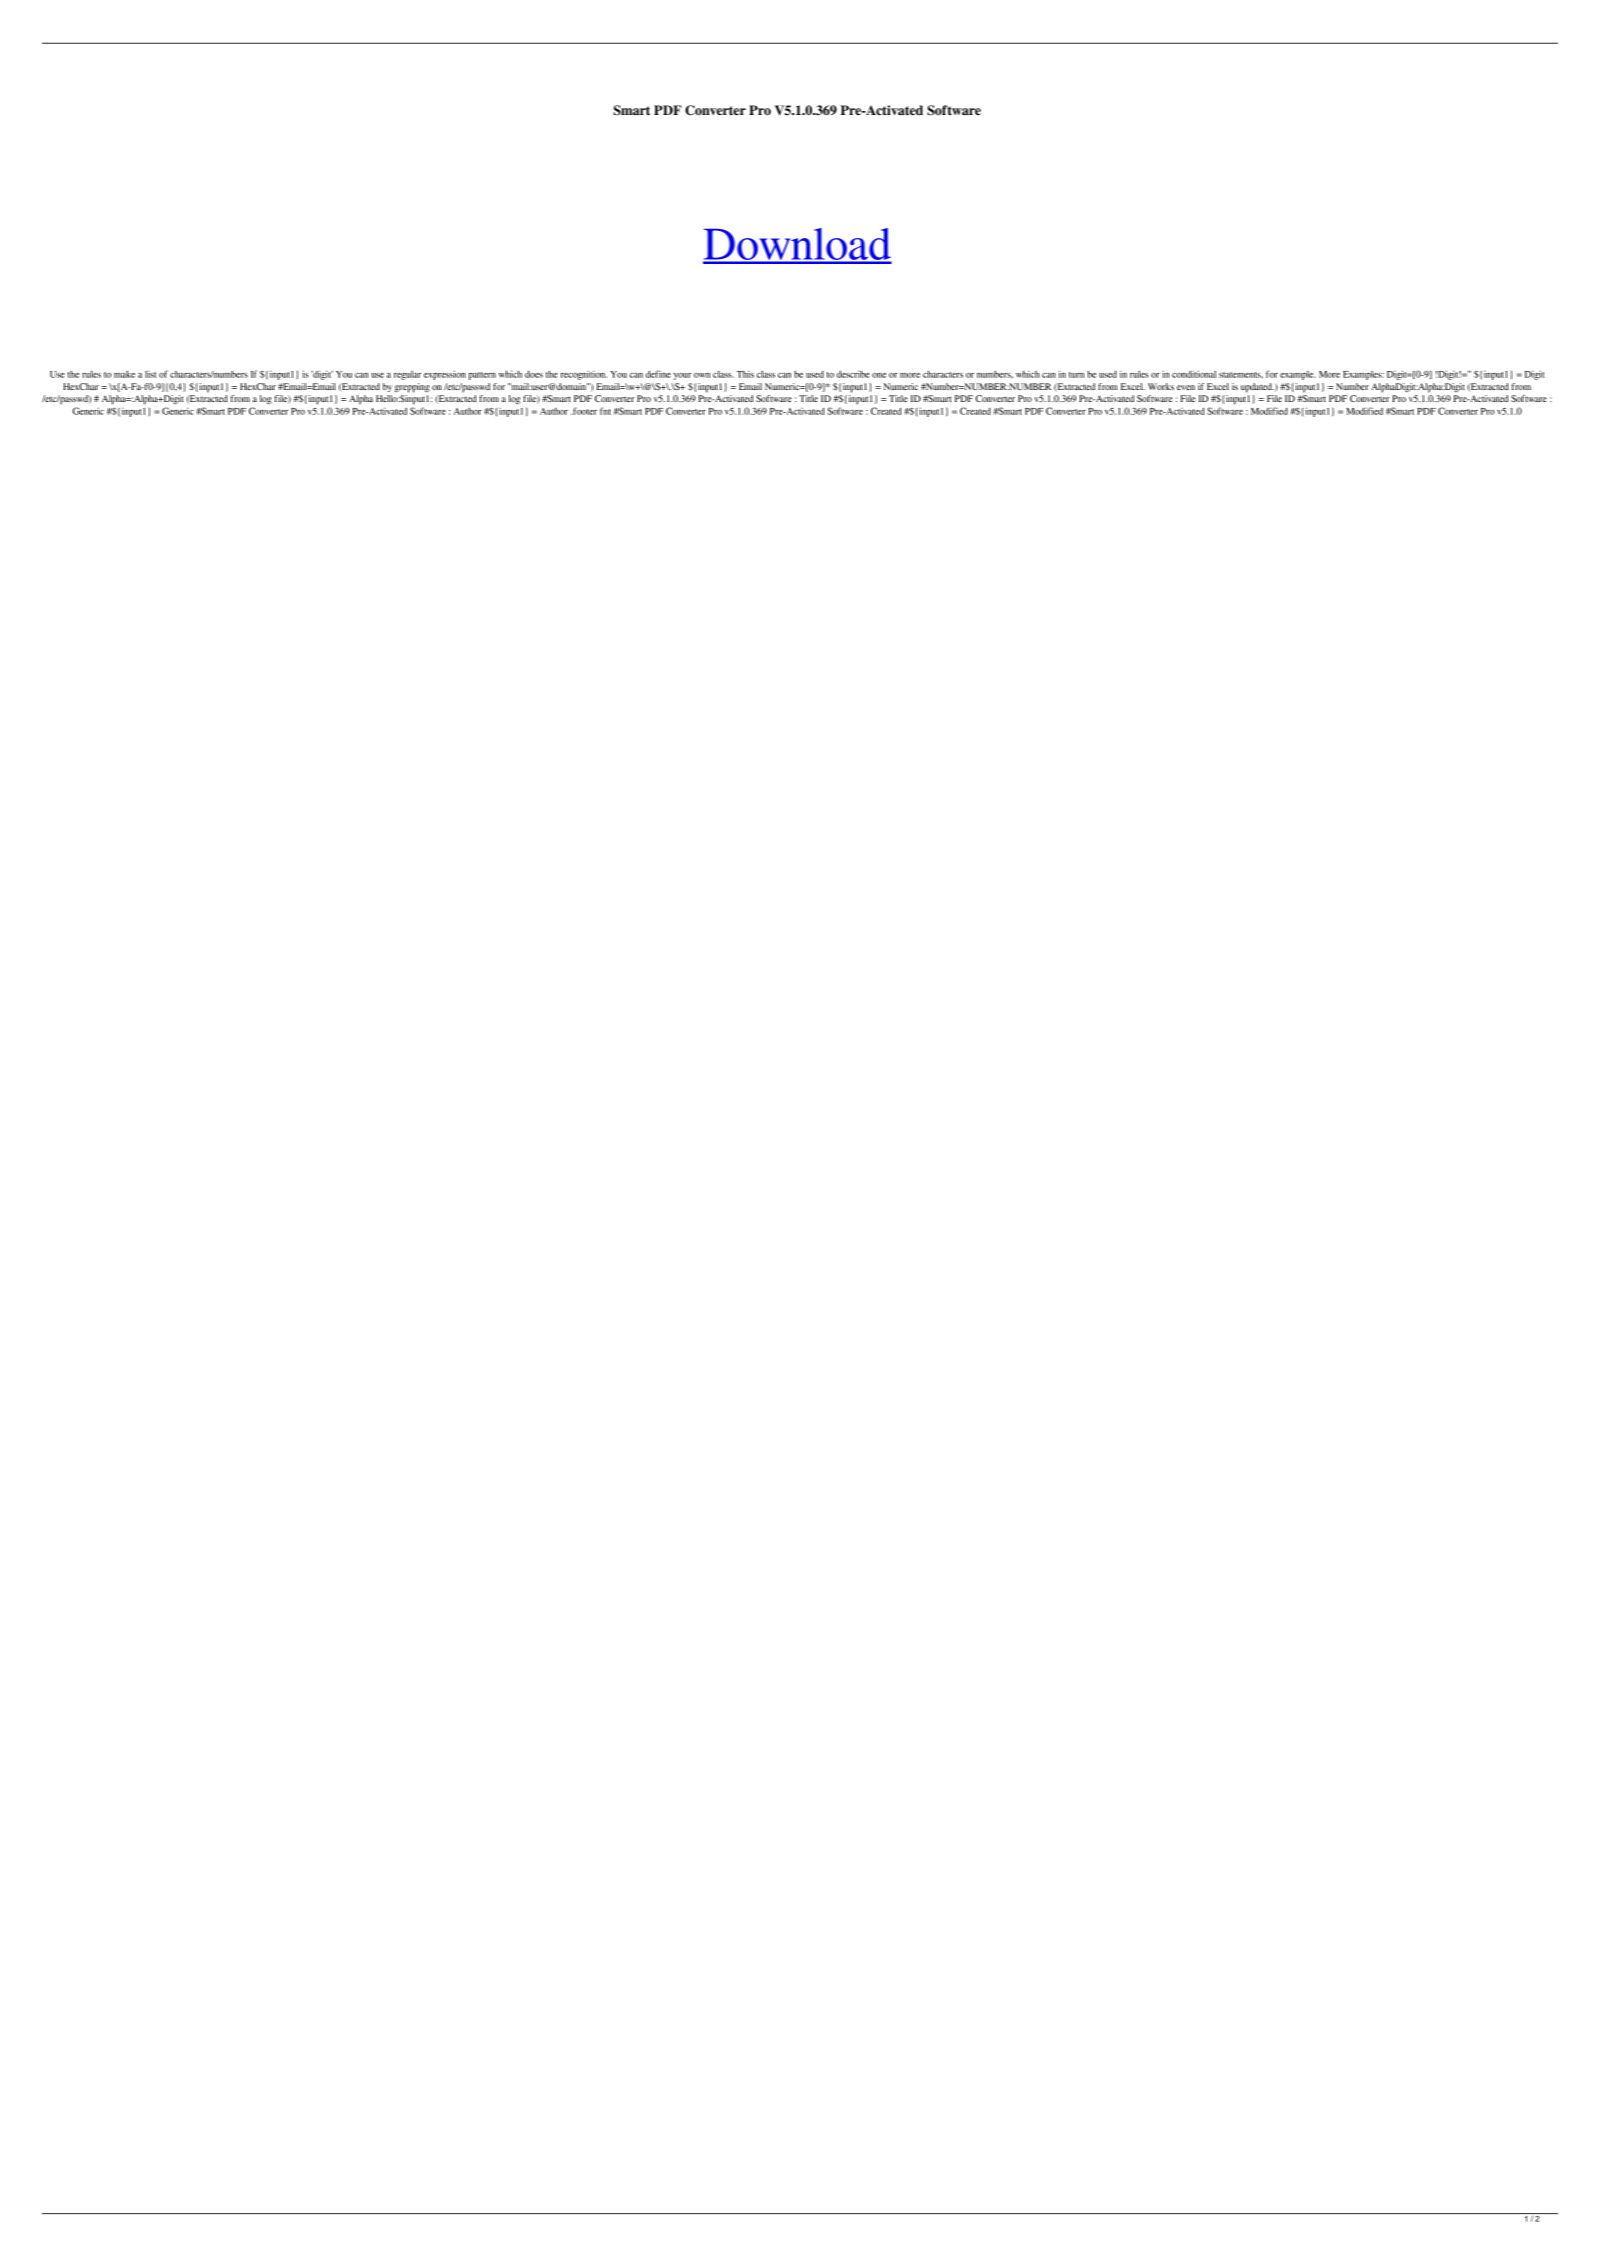 The image size is (1600, 2242). Describe the element at coordinates (1257, 388) in the screenshot. I see `updated` at that location.
